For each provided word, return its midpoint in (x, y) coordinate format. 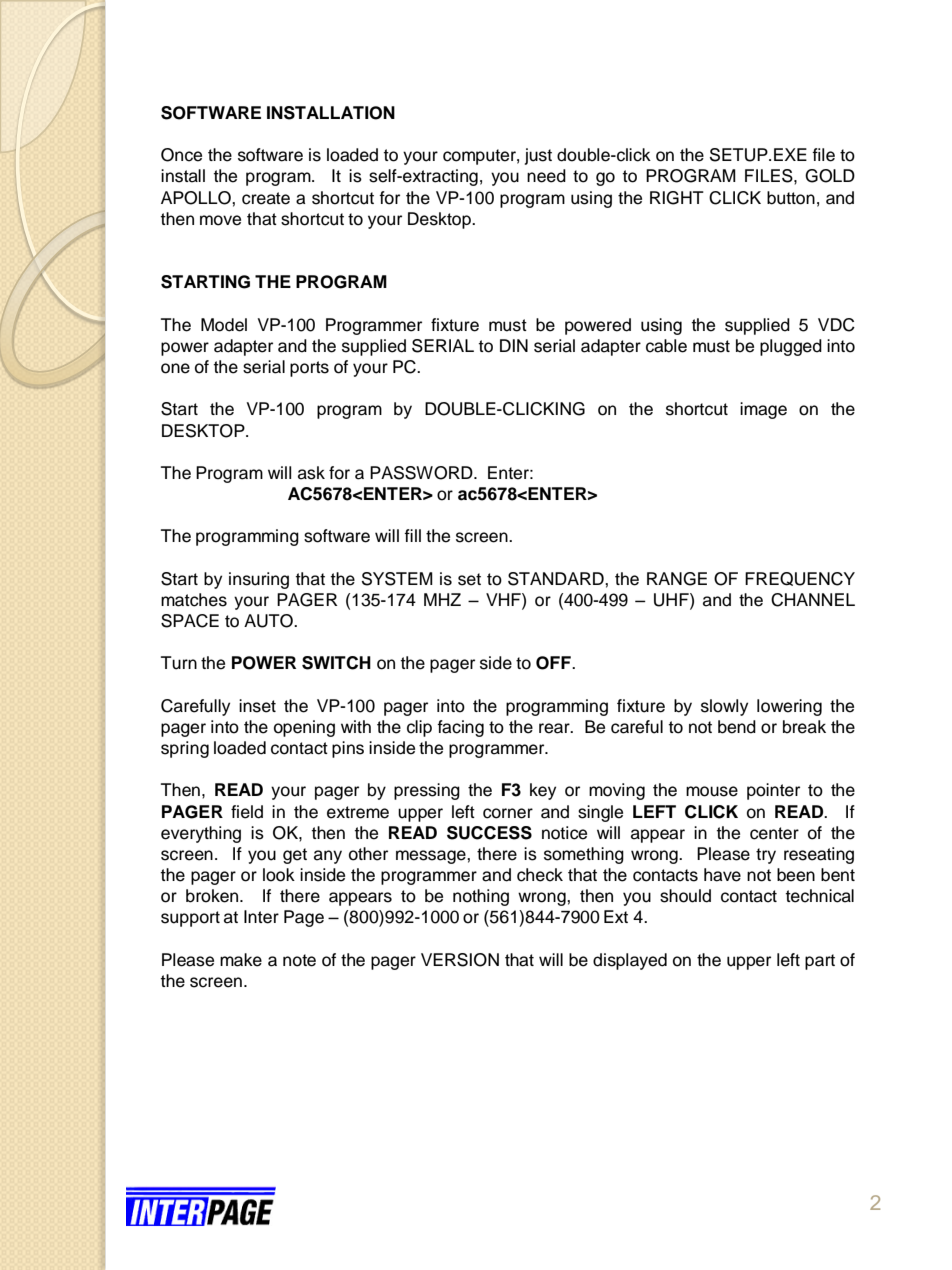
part (820, 962)
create (266, 198)
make (241, 960)
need (546, 176)
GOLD (830, 176)
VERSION (460, 960)
